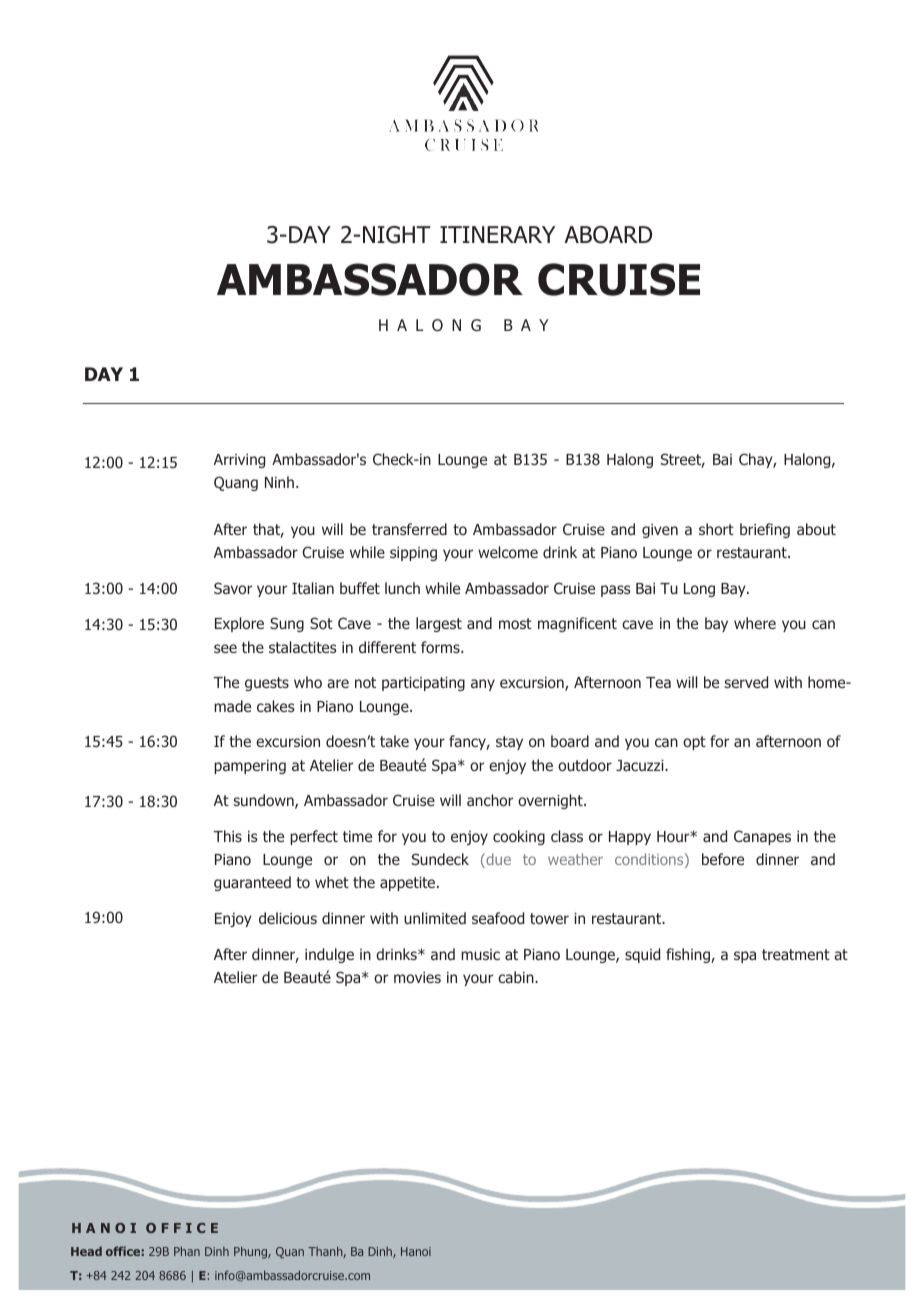  Describe the element at coordinates (796, 954) in the screenshot. I see `treatment` at that location.
